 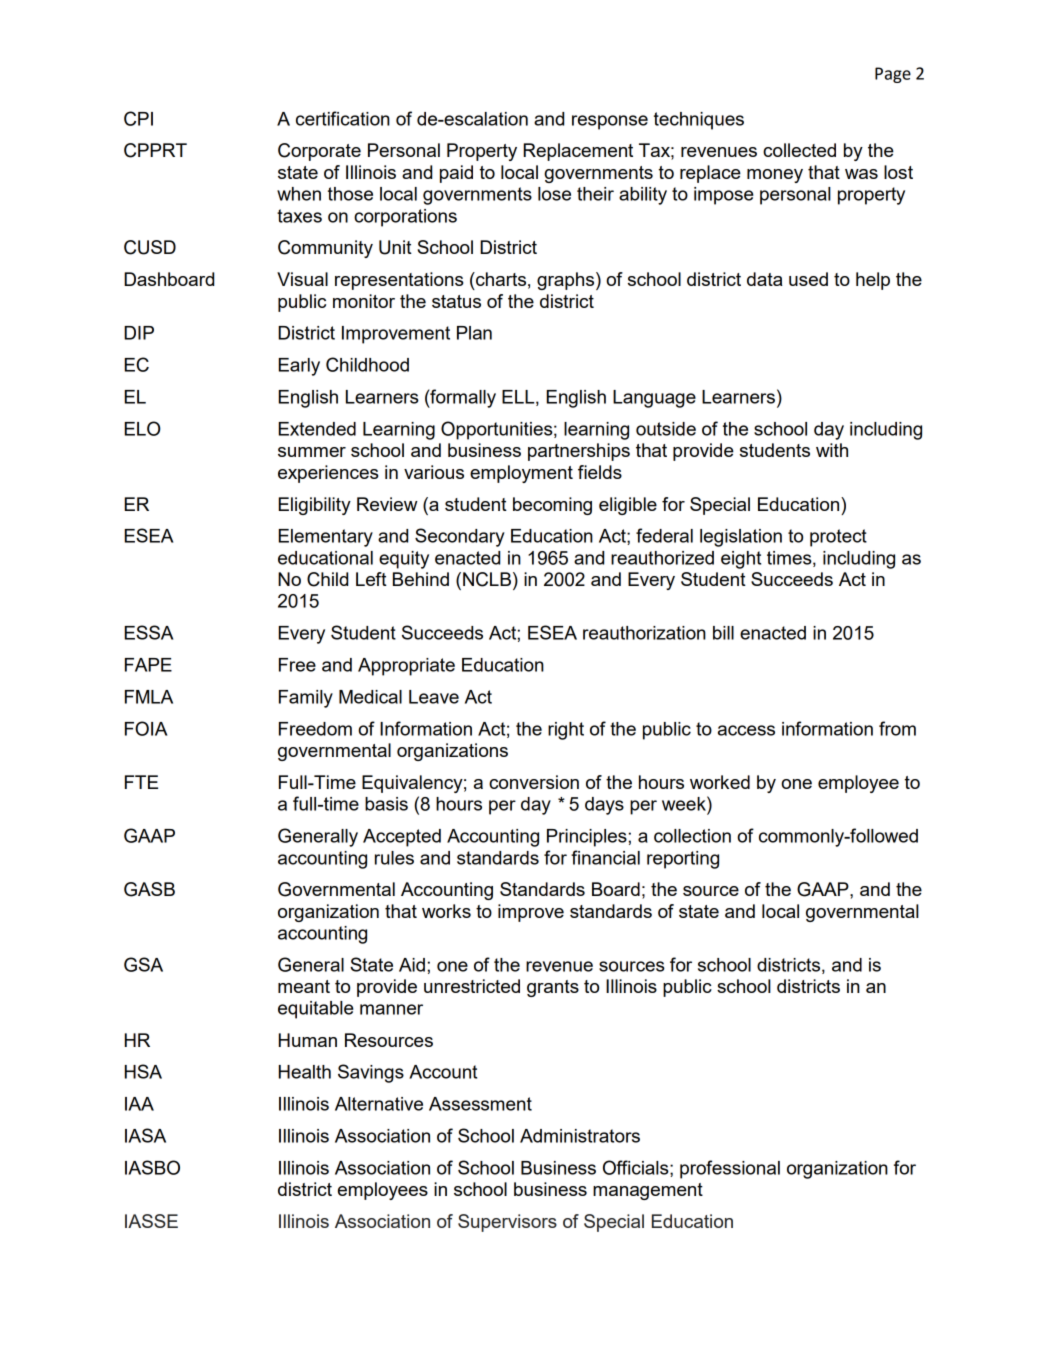 I want to click on reporting, so click(x=683, y=860).
